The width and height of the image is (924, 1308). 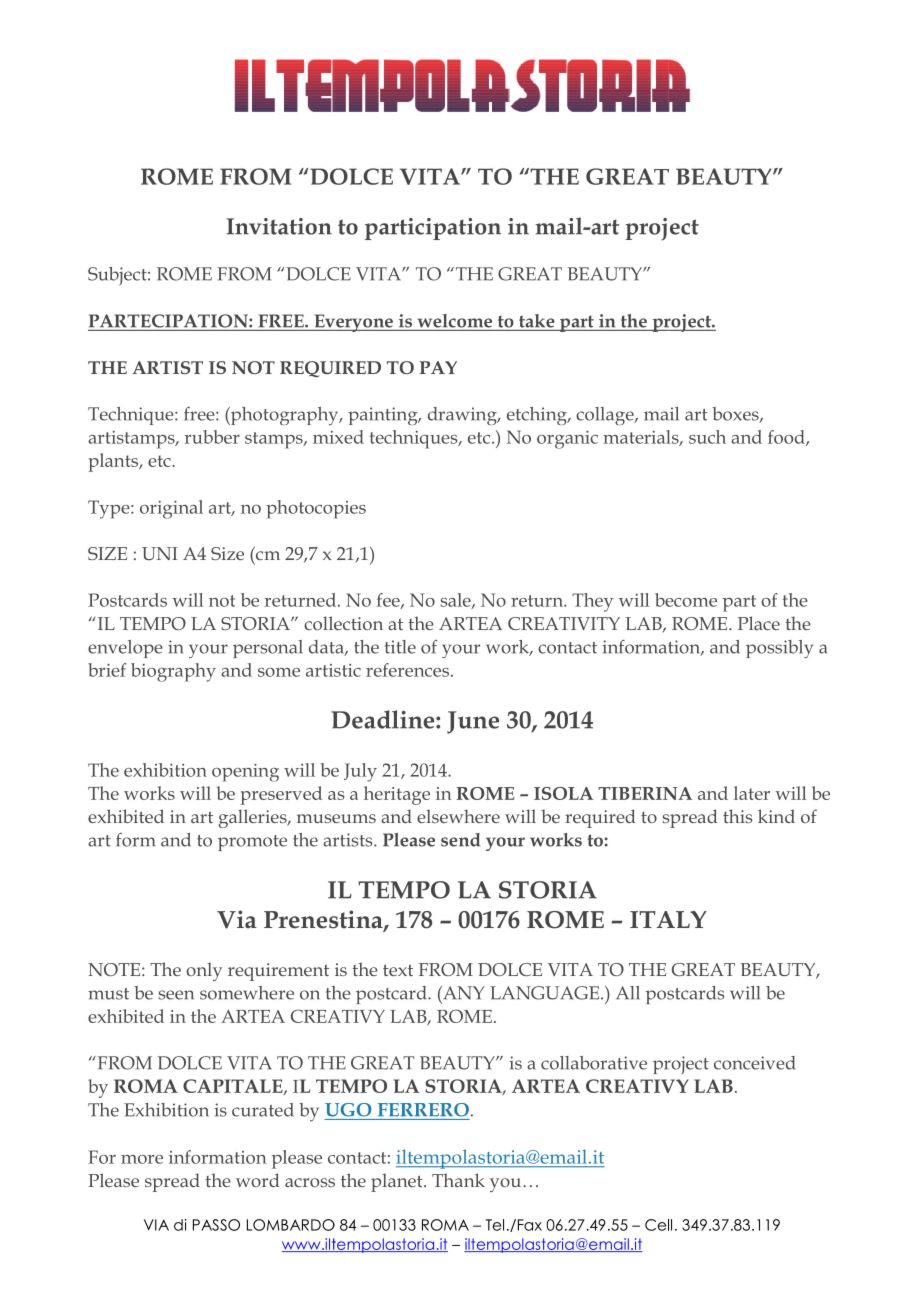 I want to click on rubber, so click(x=212, y=437).
